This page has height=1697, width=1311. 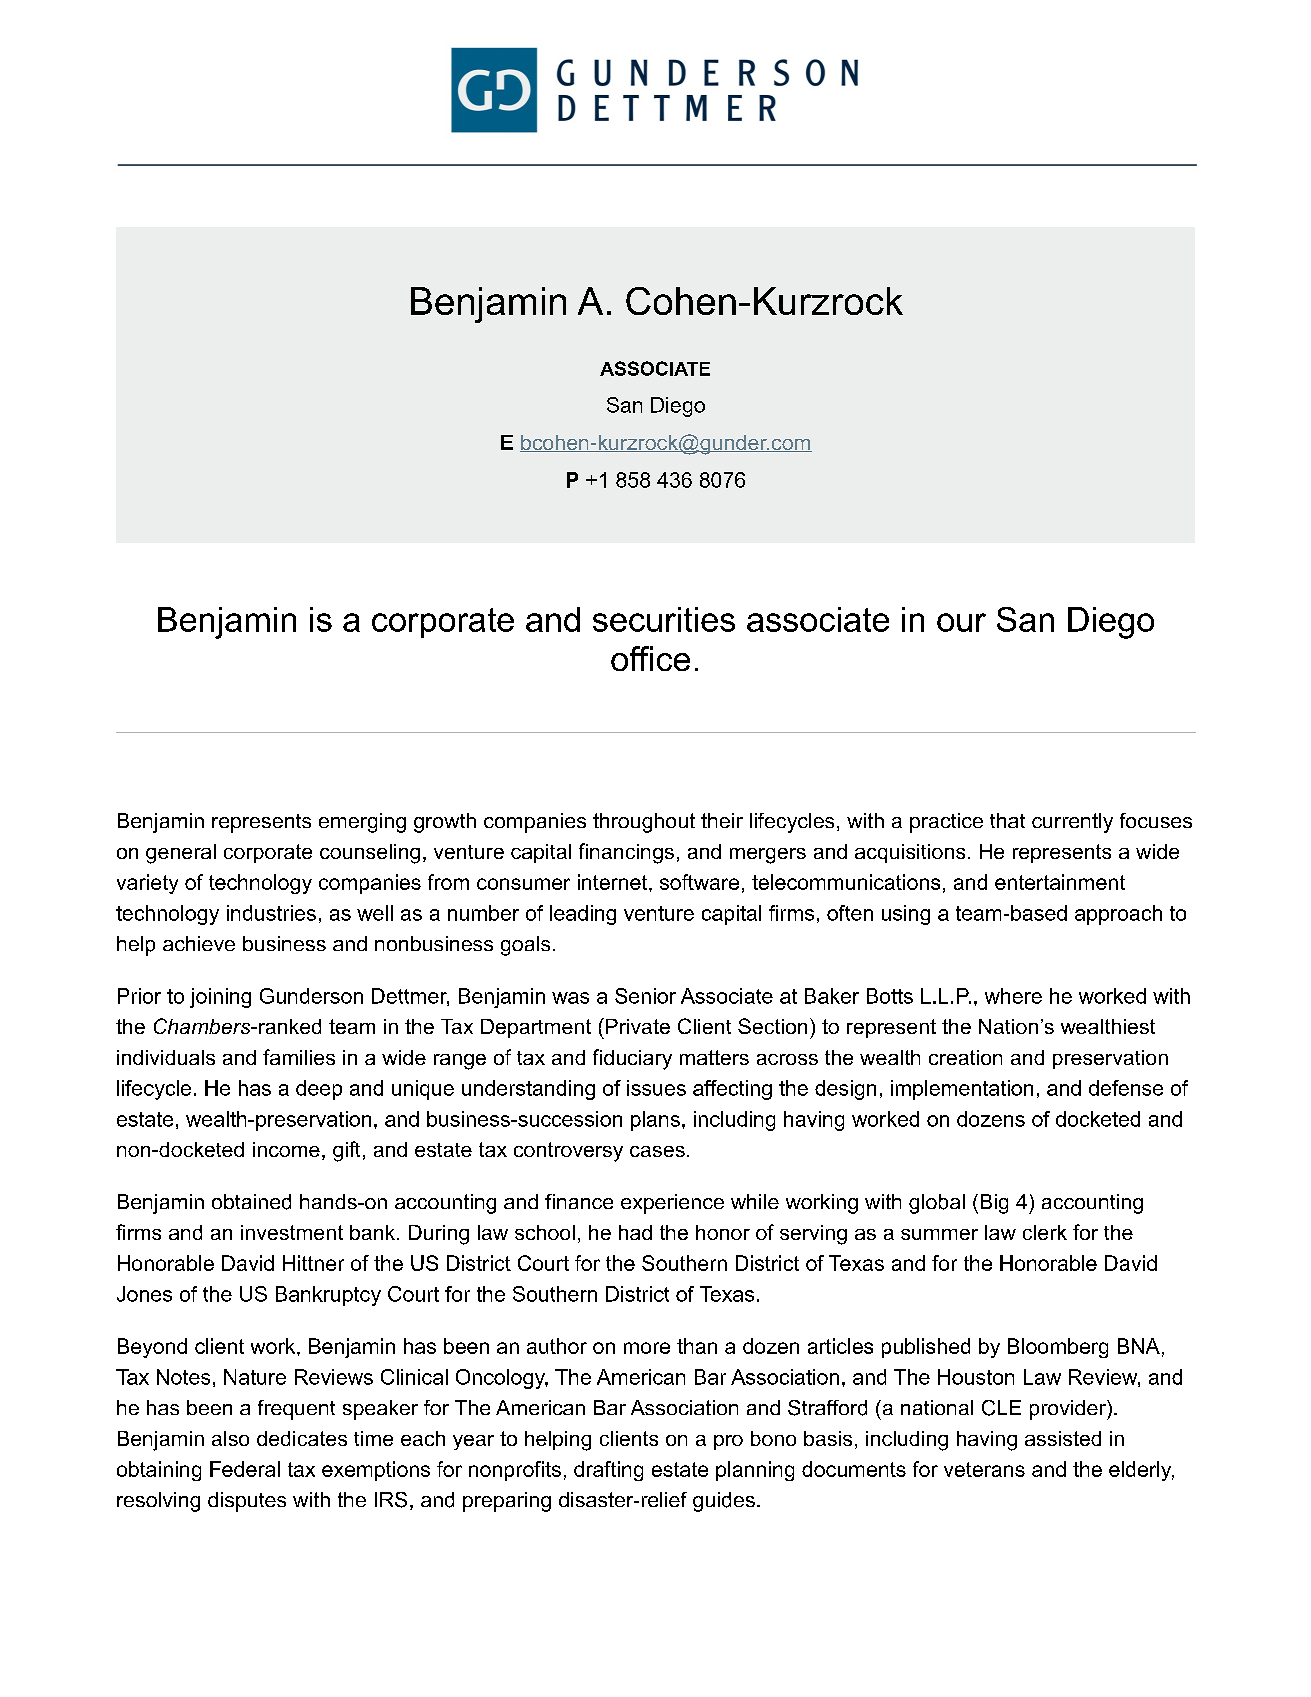 I want to click on fiduciary, so click(x=632, y=1059).
